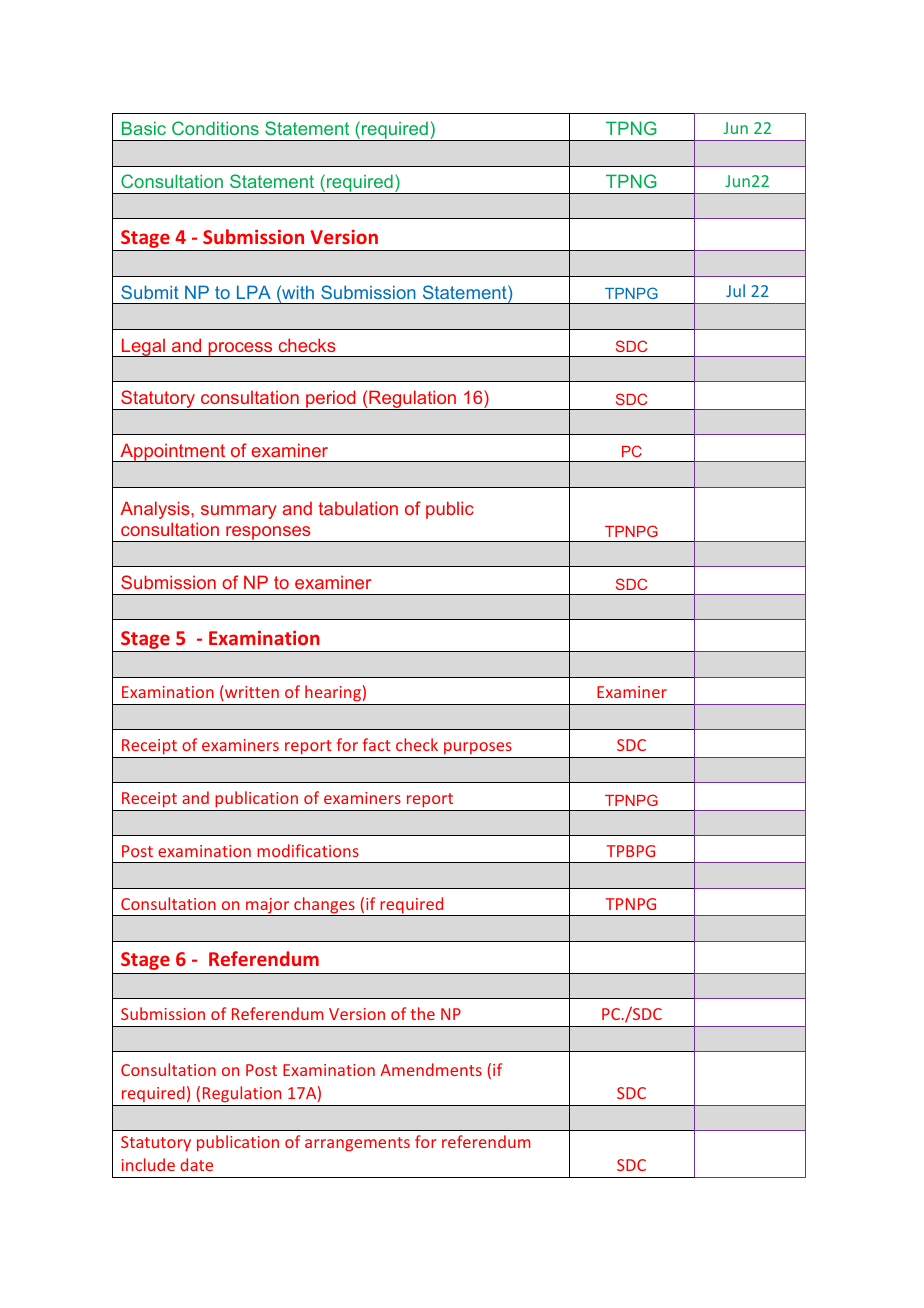 Image resolution: width=924 pixels, height=1308 pixels. Describe the element at coordinates (251, 693) in the image. I see `written` at that location.
